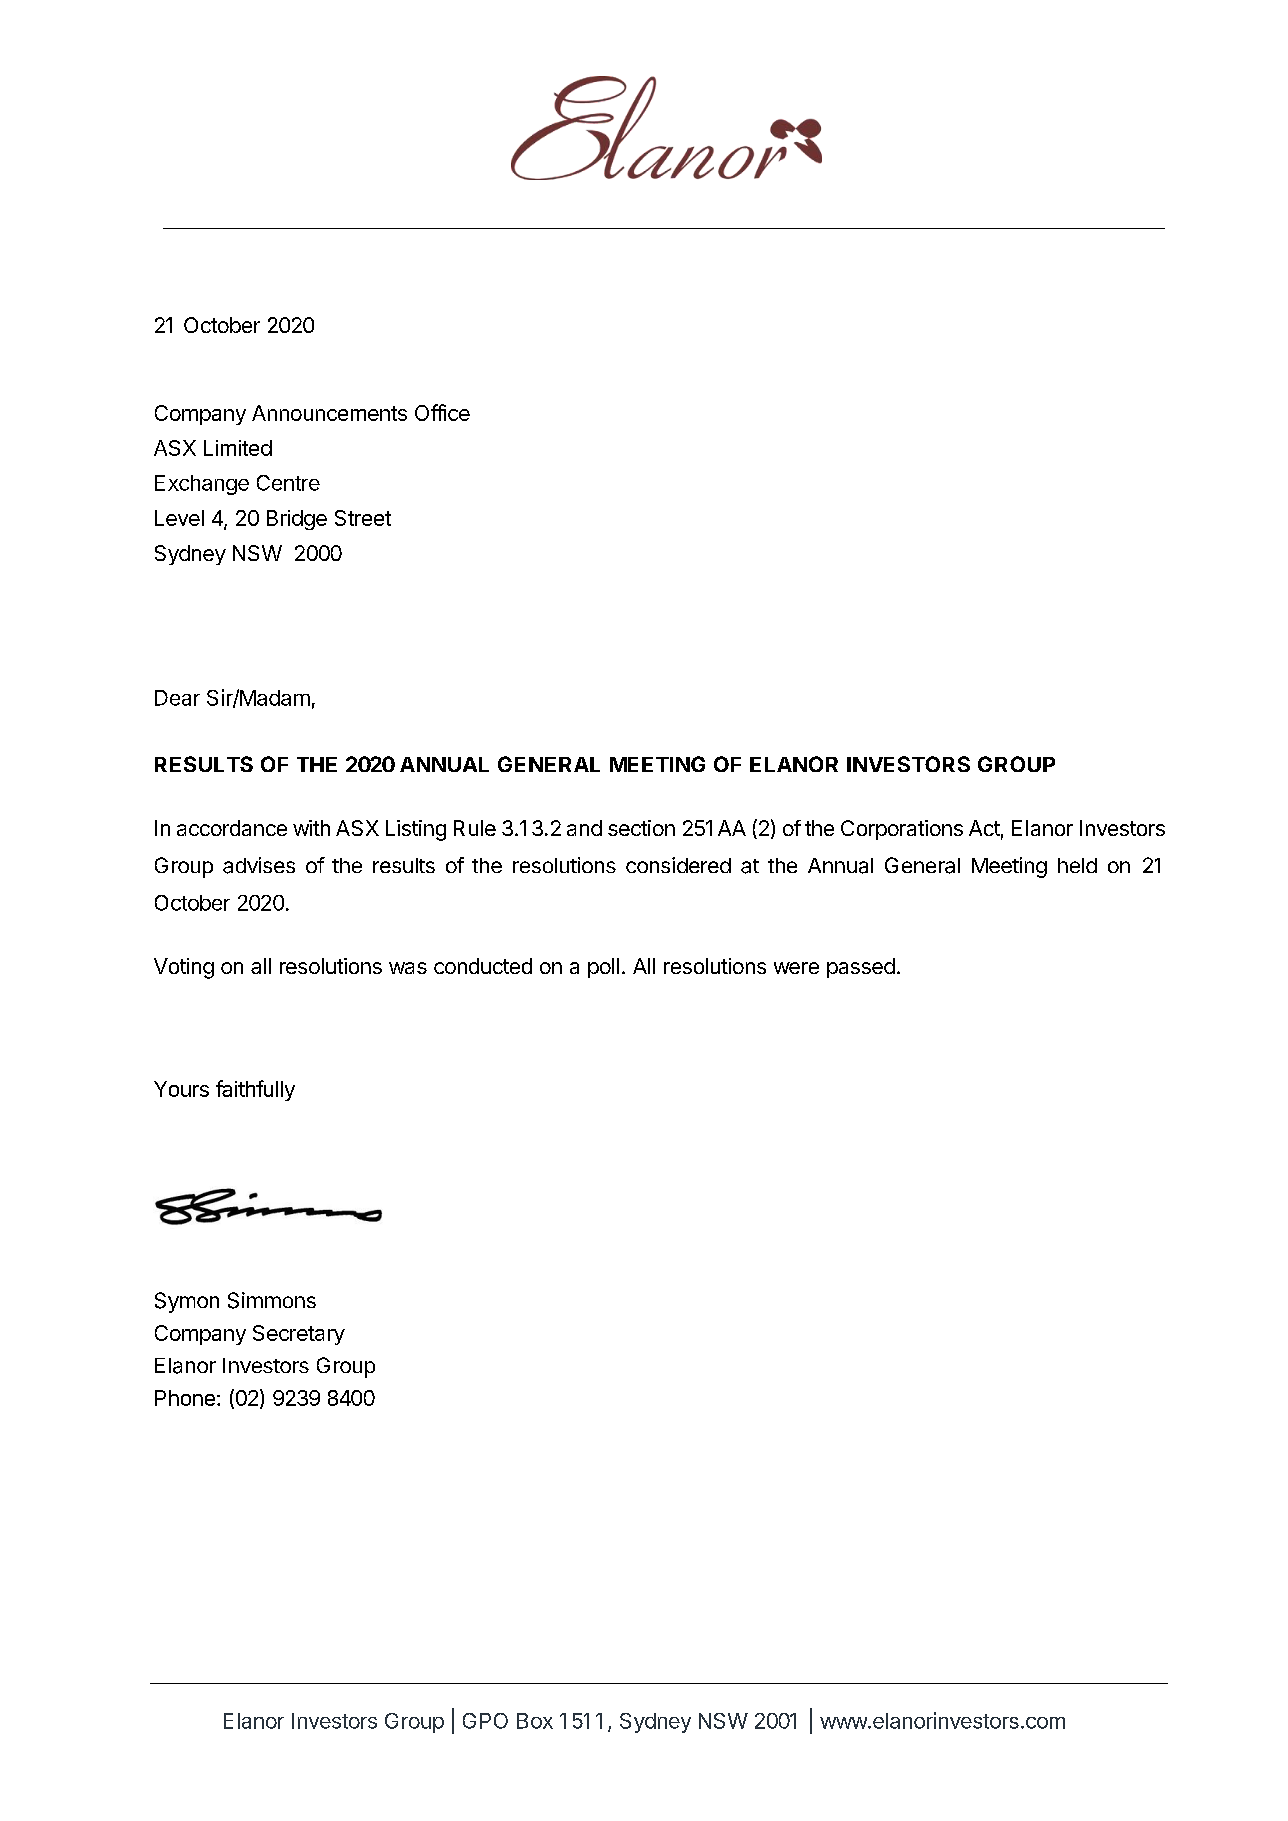  Describe the element at coordinates (255, 1090) in the image. I see `faithfully` at that location.
